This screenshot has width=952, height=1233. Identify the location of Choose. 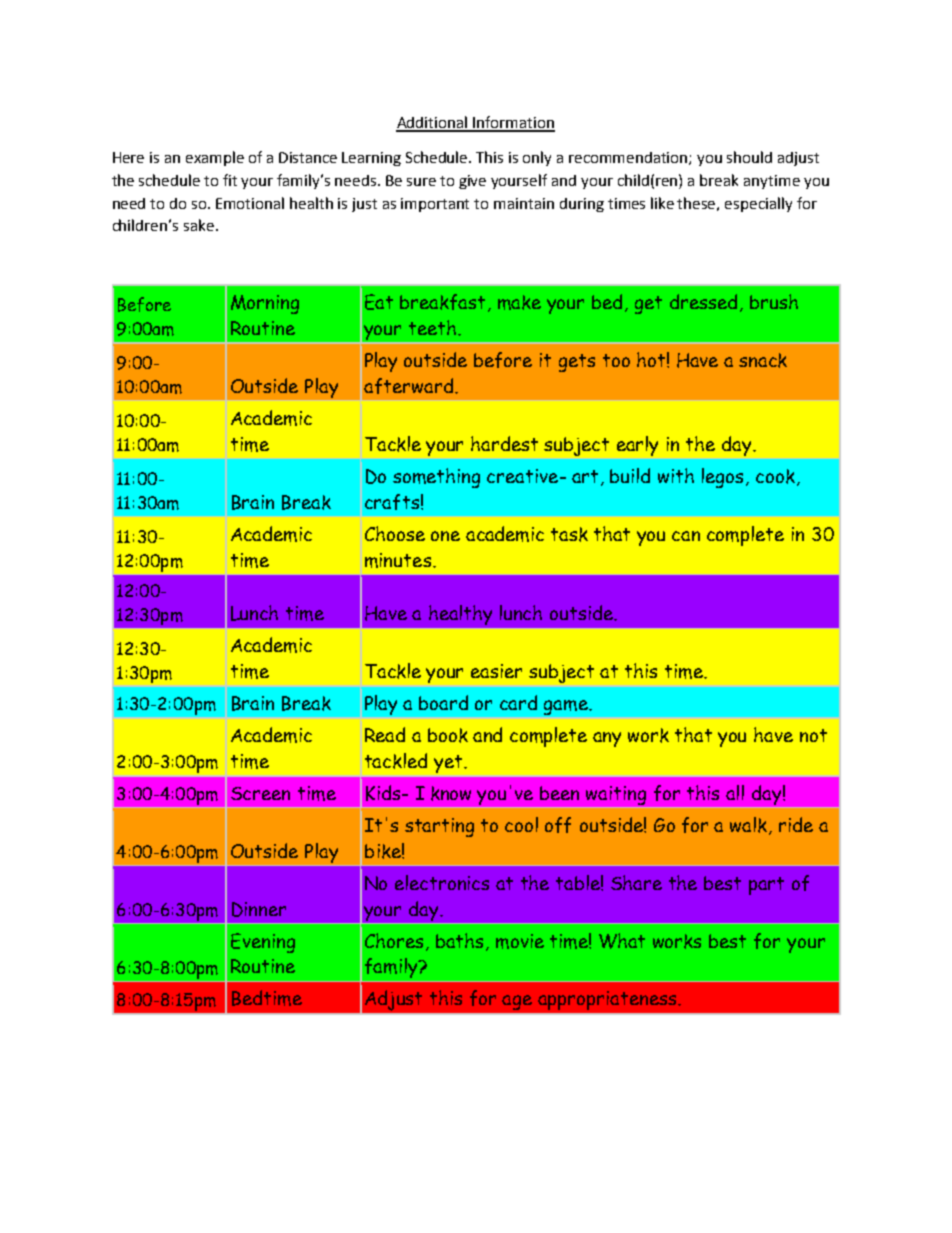
(395, 533).
